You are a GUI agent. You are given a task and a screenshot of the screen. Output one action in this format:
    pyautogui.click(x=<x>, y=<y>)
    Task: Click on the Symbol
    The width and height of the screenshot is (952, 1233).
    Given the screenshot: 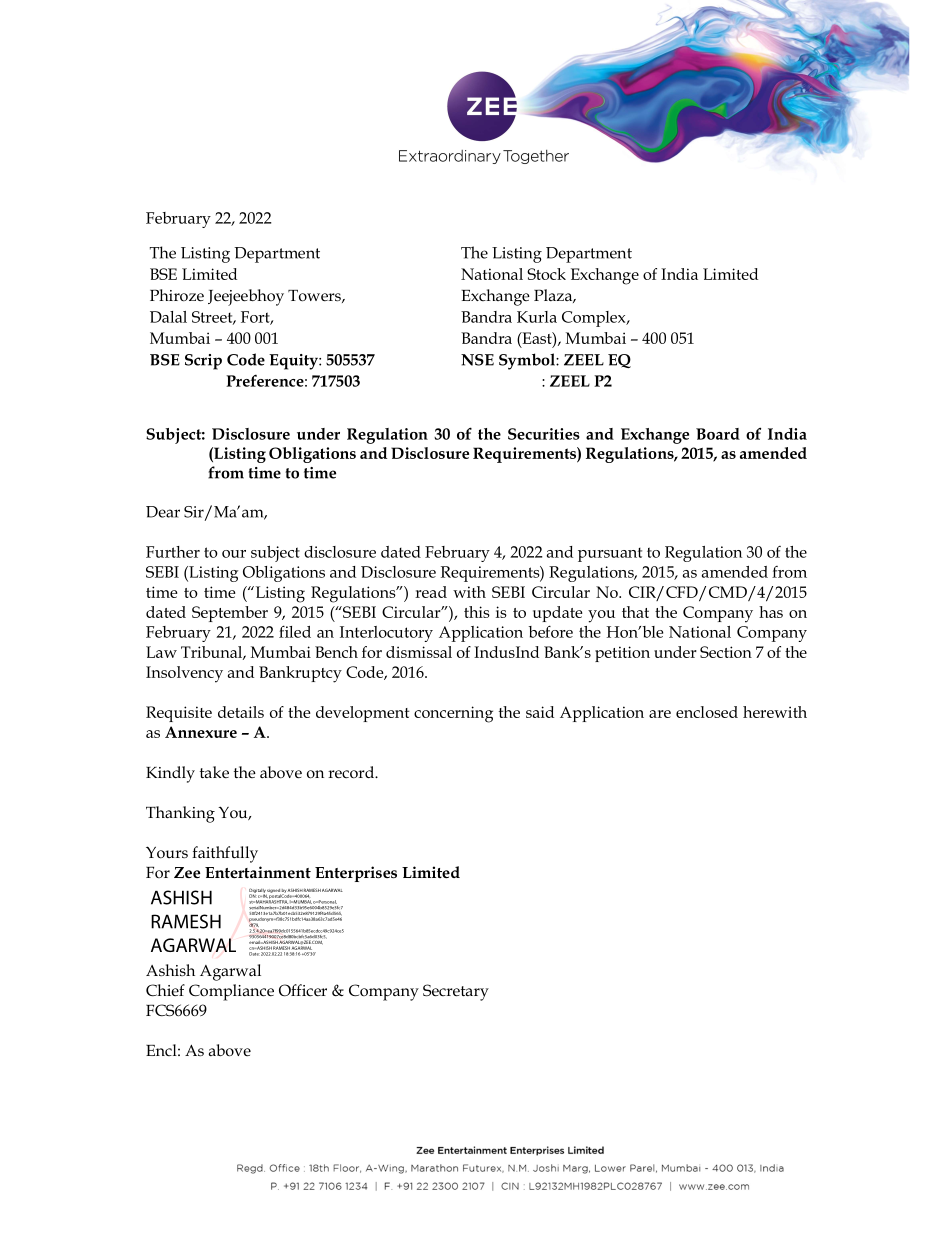 What is the action you would take?
    pyautogui.click(x=528, y=361)
